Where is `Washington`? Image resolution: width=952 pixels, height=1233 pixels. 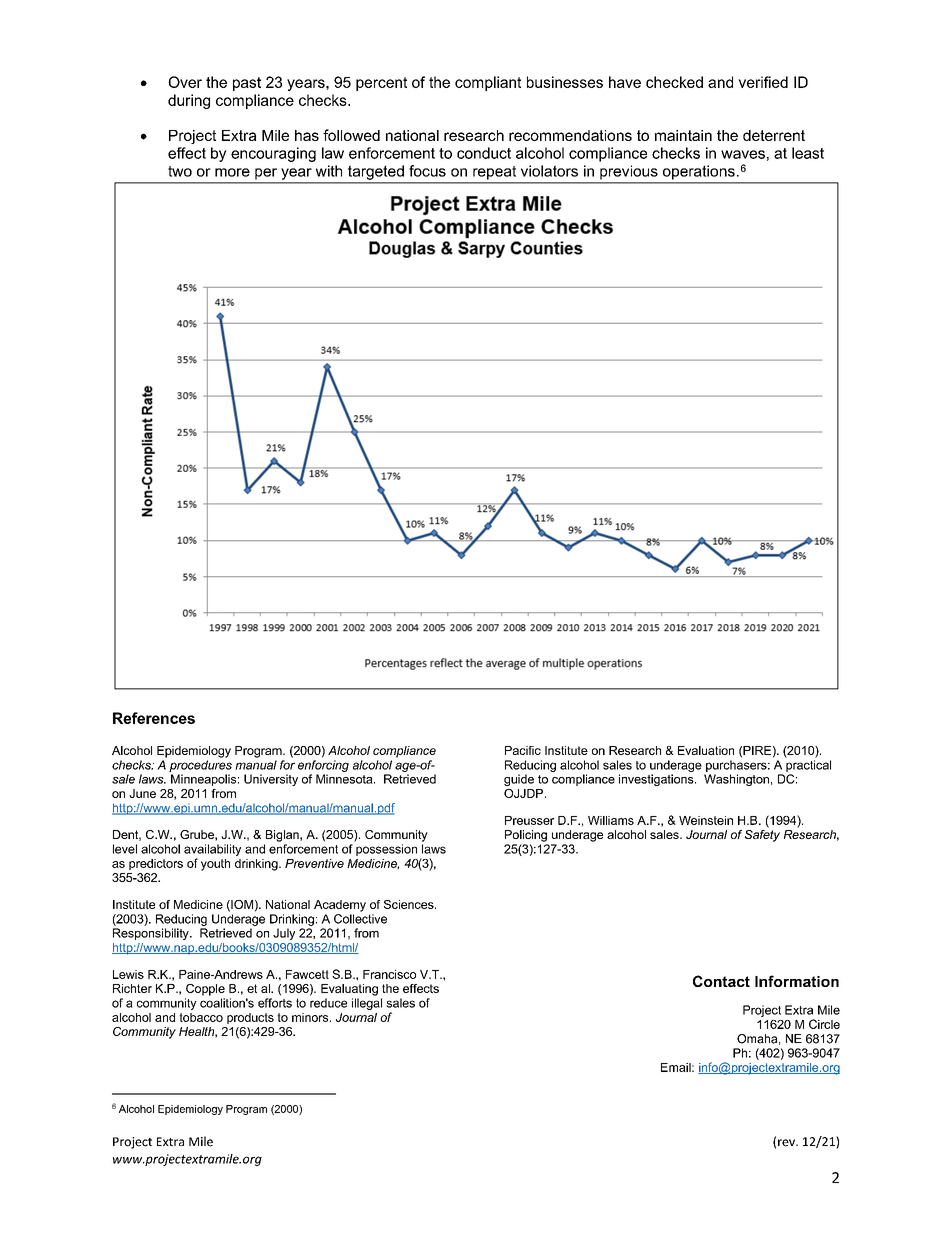 Washington is located at coordinates (736, 780).
